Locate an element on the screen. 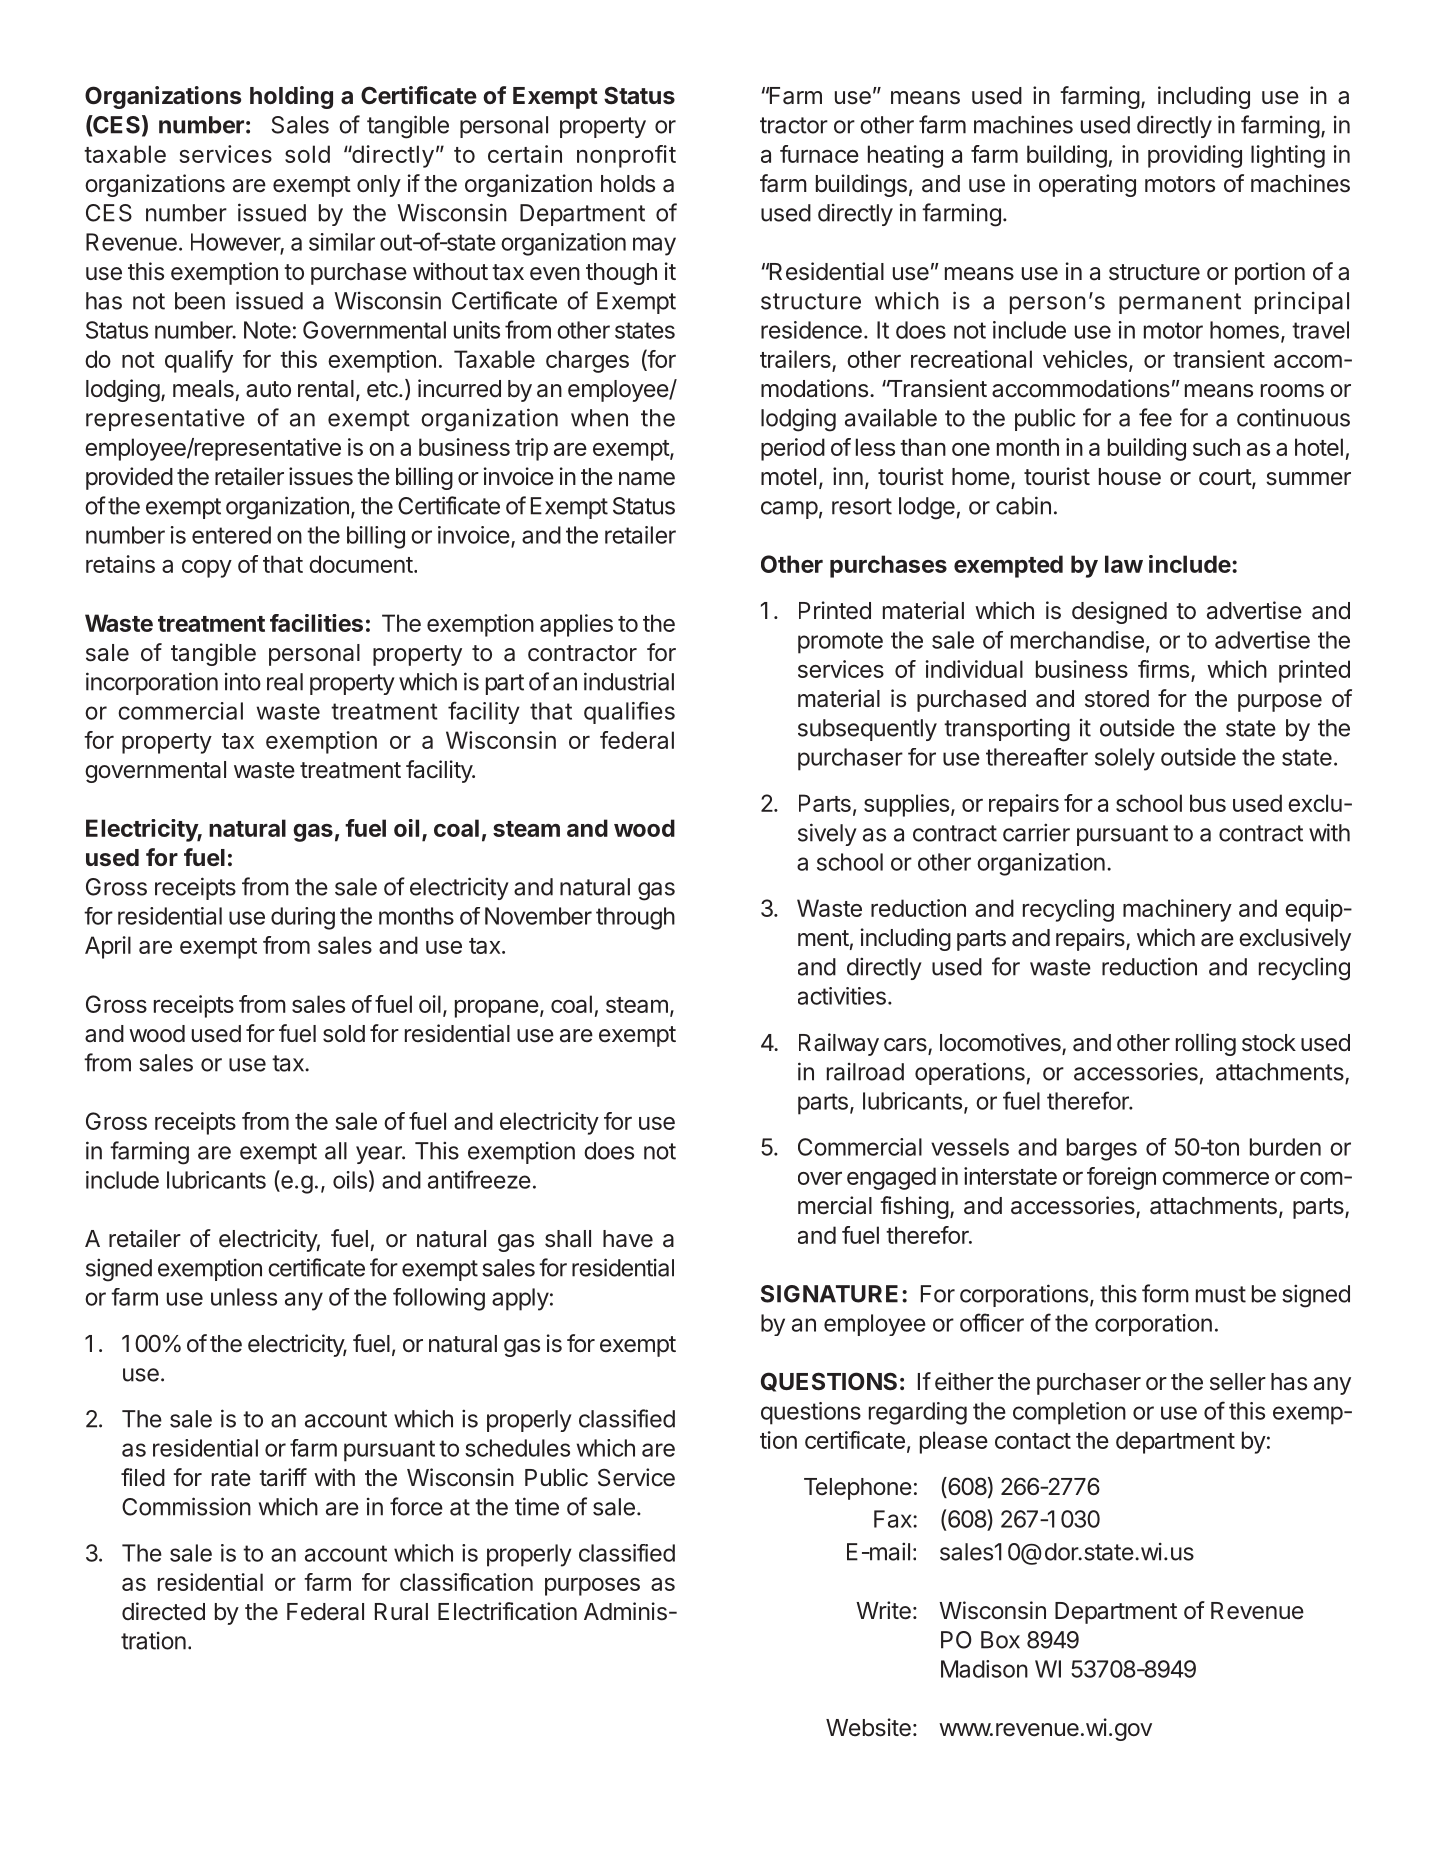  providing is located at coordinates (1195, 156).
